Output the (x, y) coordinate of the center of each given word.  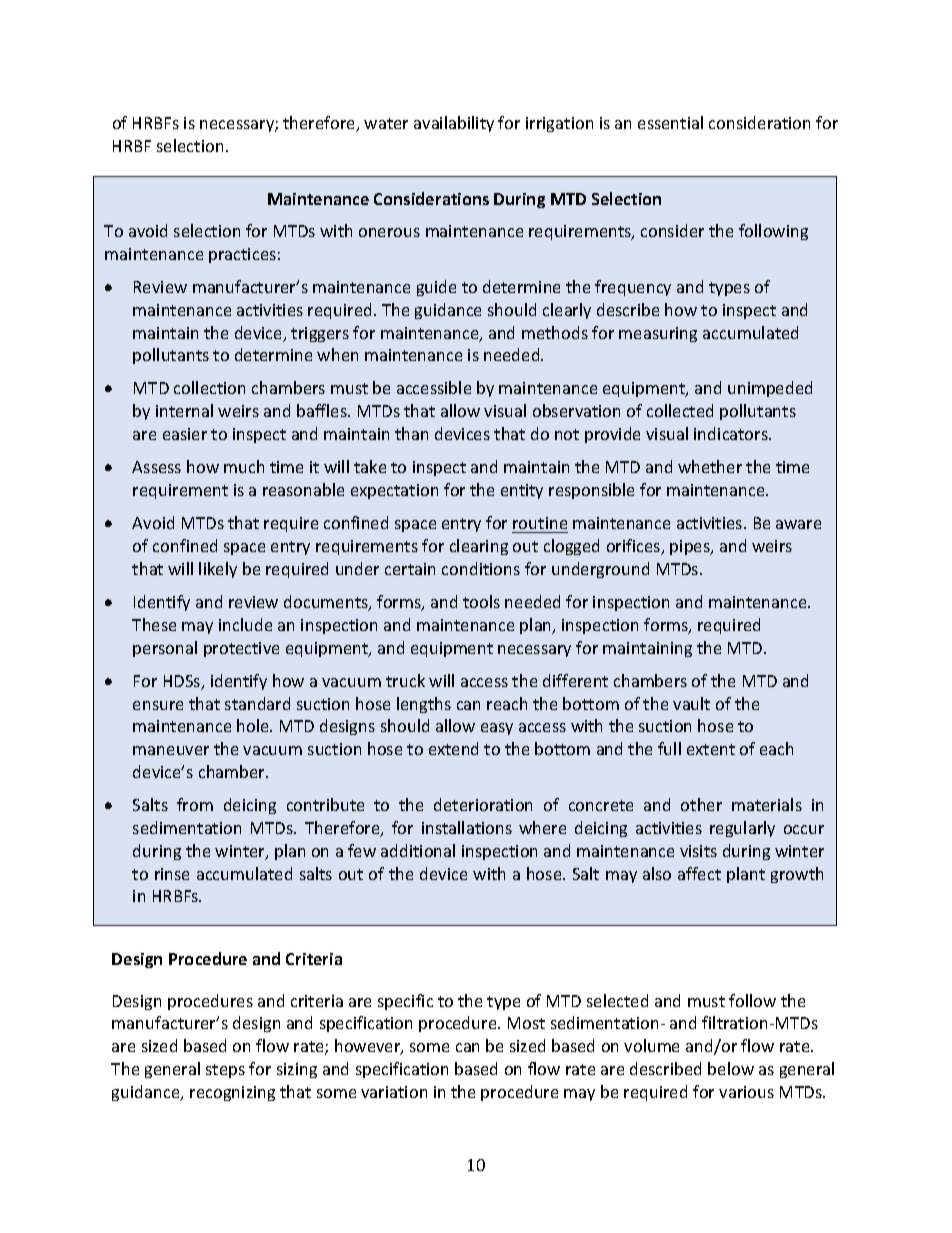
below (731, 1068)
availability (454, 124)
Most (526, 1023)
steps (225, 1071)
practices (242, 255)
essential (670, 122)
